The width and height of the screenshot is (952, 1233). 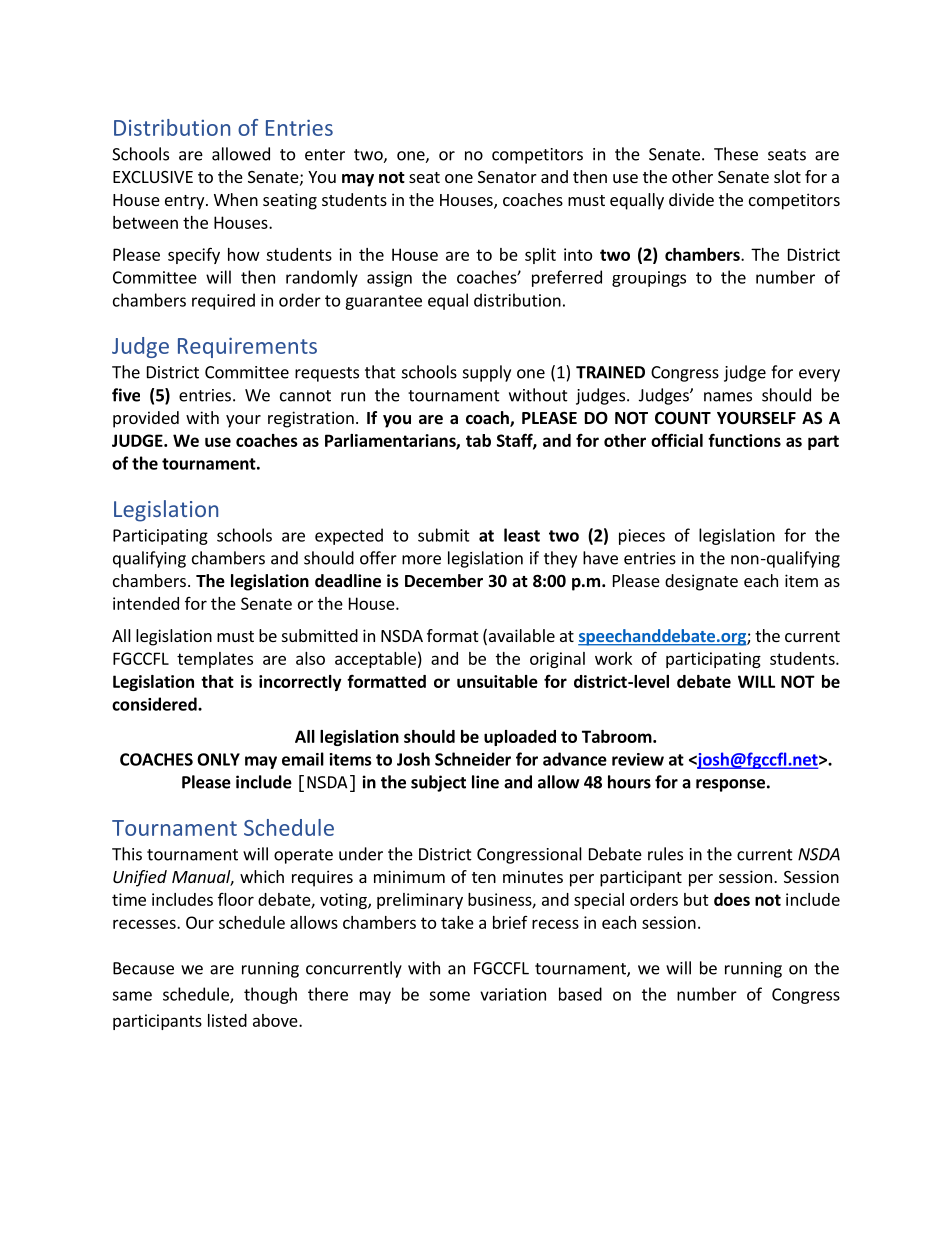 I want to click on listed, so click(x=227, y=1020).
